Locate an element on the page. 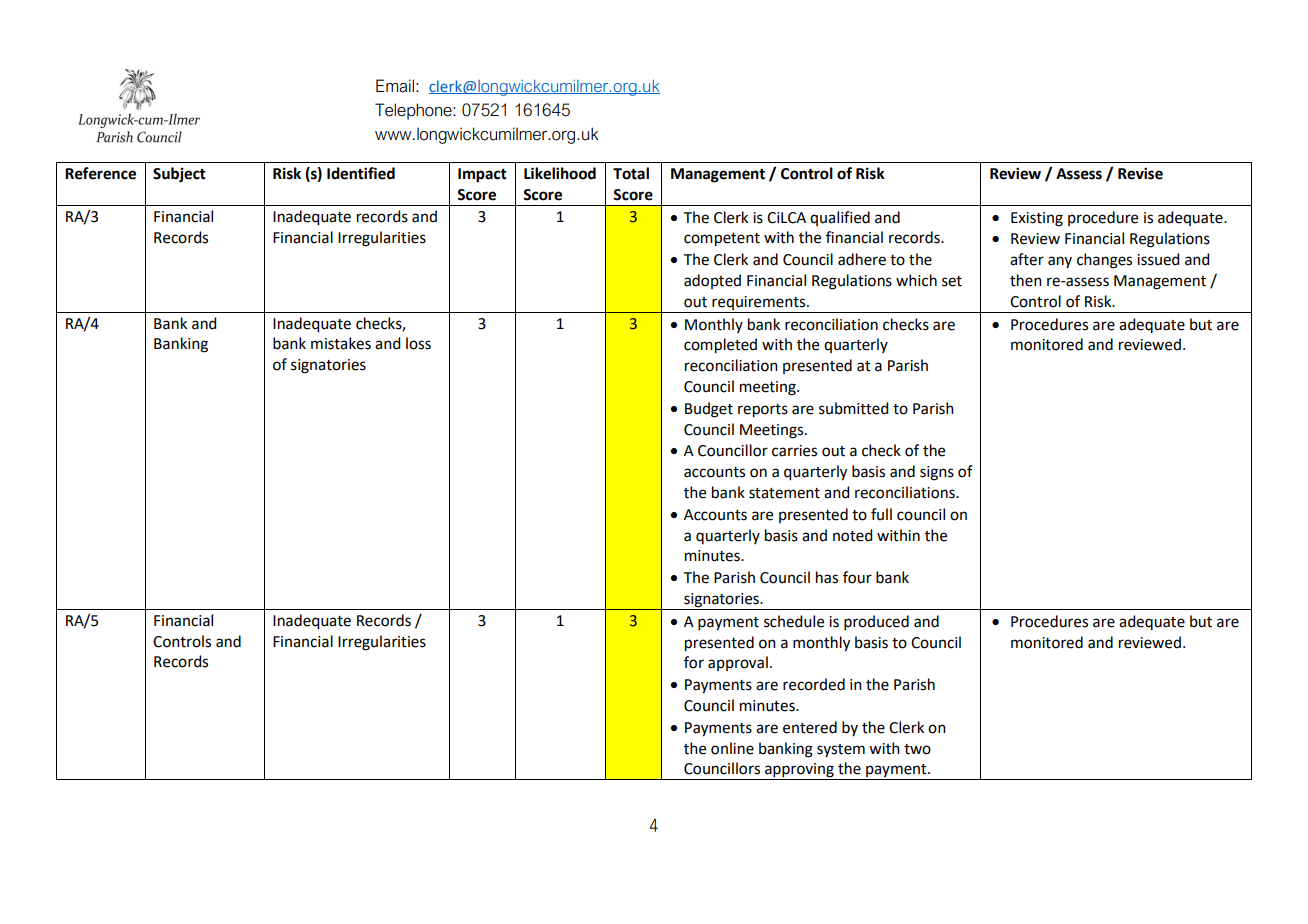 The image size is (1308, 924). Email is located at coordinates (395, 86).
